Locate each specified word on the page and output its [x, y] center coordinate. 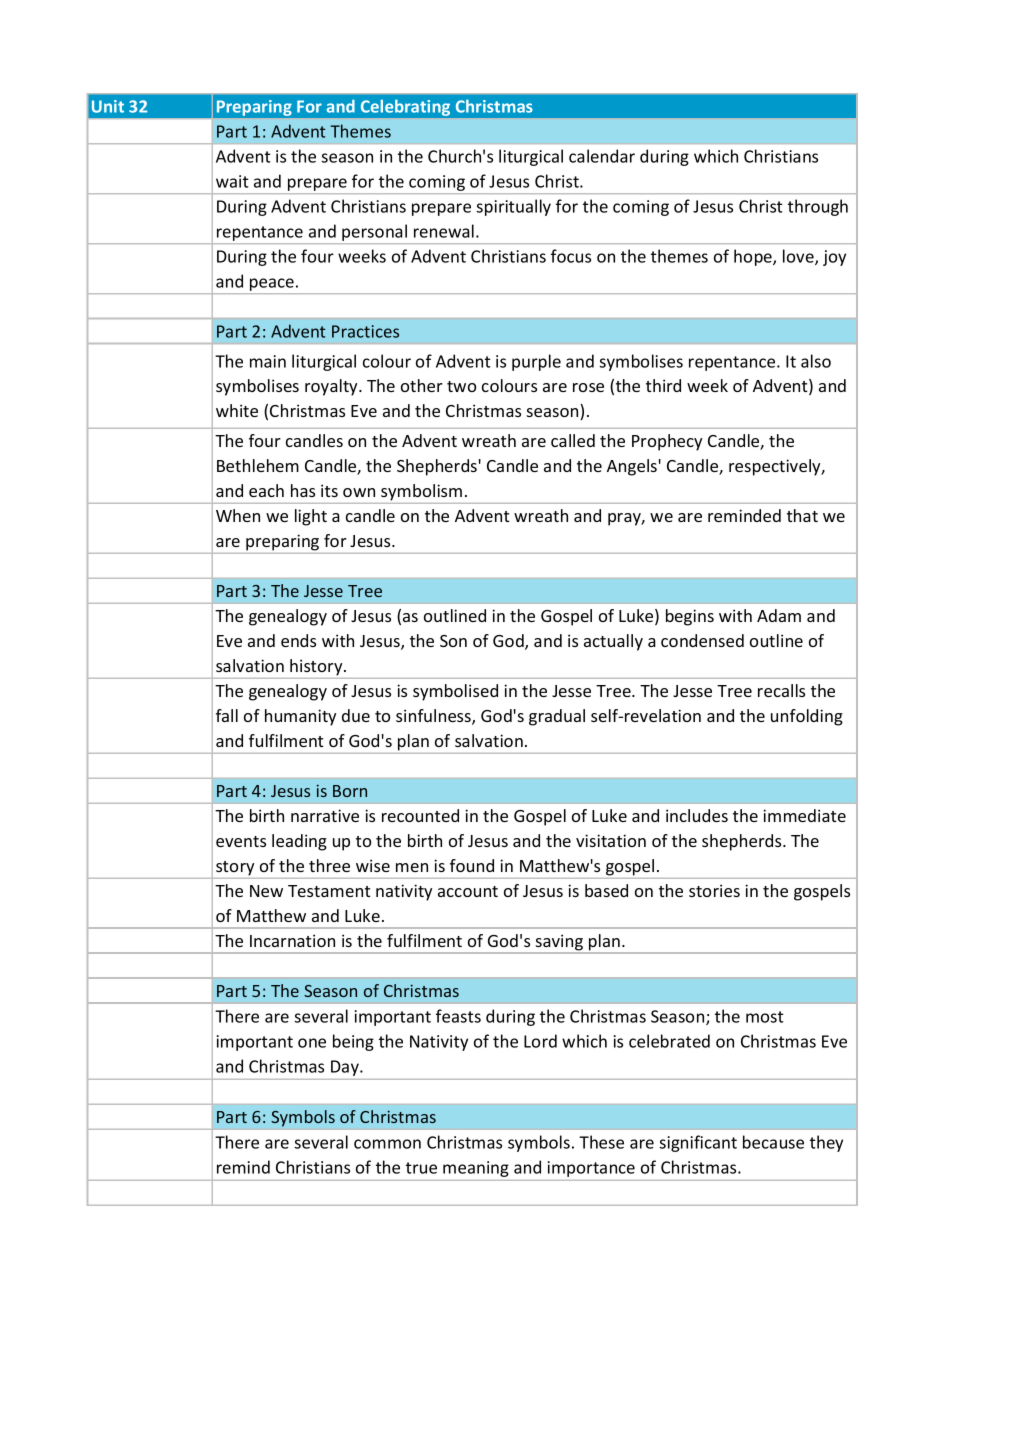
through [818, 207]
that [802, 515]
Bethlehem [258, 465]
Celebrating [405, 108]
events [241, 841]
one [312, 1043]
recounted [420, 815]
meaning [476, 1169]
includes [697, 815]
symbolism [421, 492]
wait [232, 181]
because [773, 1142]
